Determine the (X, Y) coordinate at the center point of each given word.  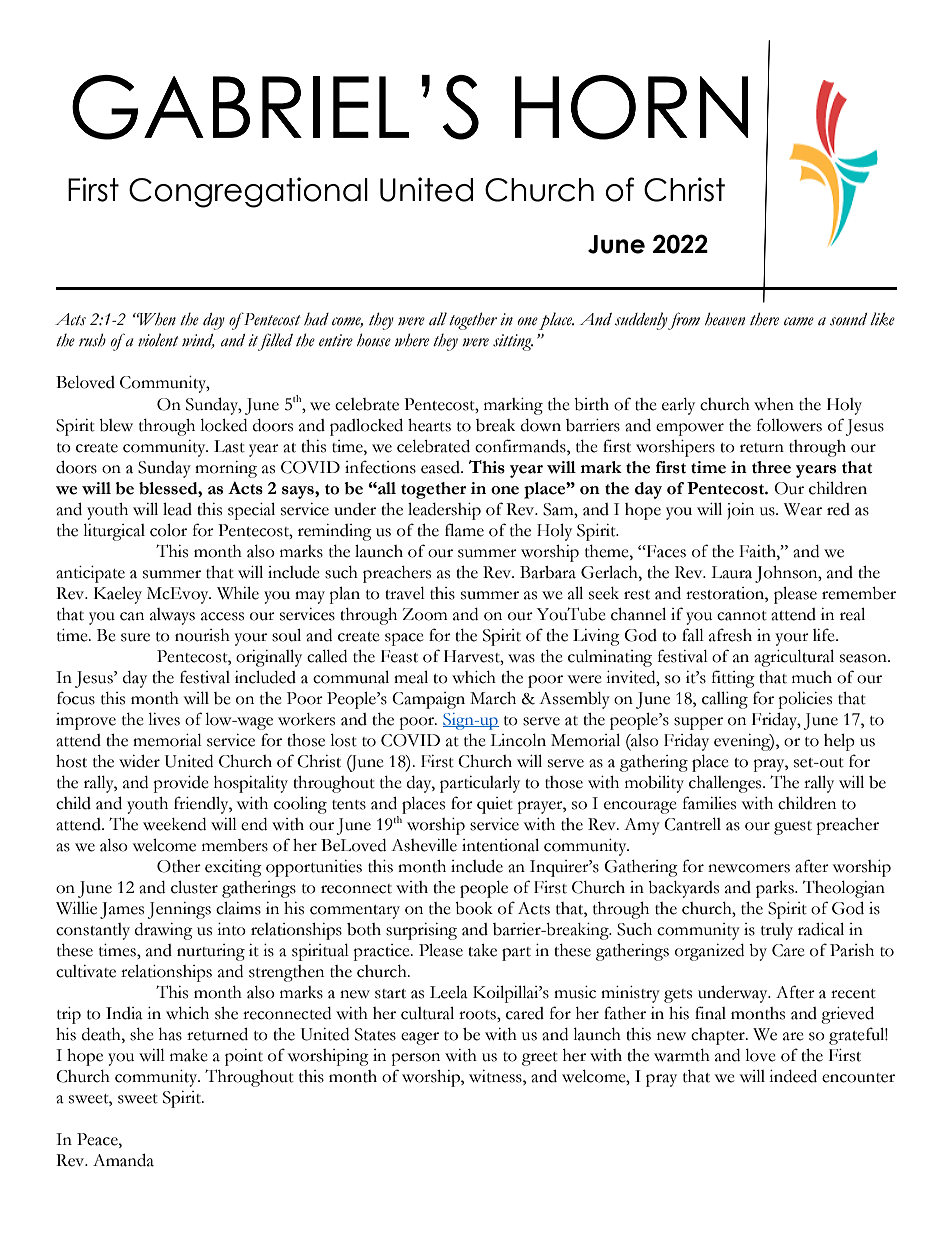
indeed (793, 1076)
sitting (513, 342)
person (415, 1059)
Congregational (248, 192)
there (764, 319)
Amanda (123, 1160)
